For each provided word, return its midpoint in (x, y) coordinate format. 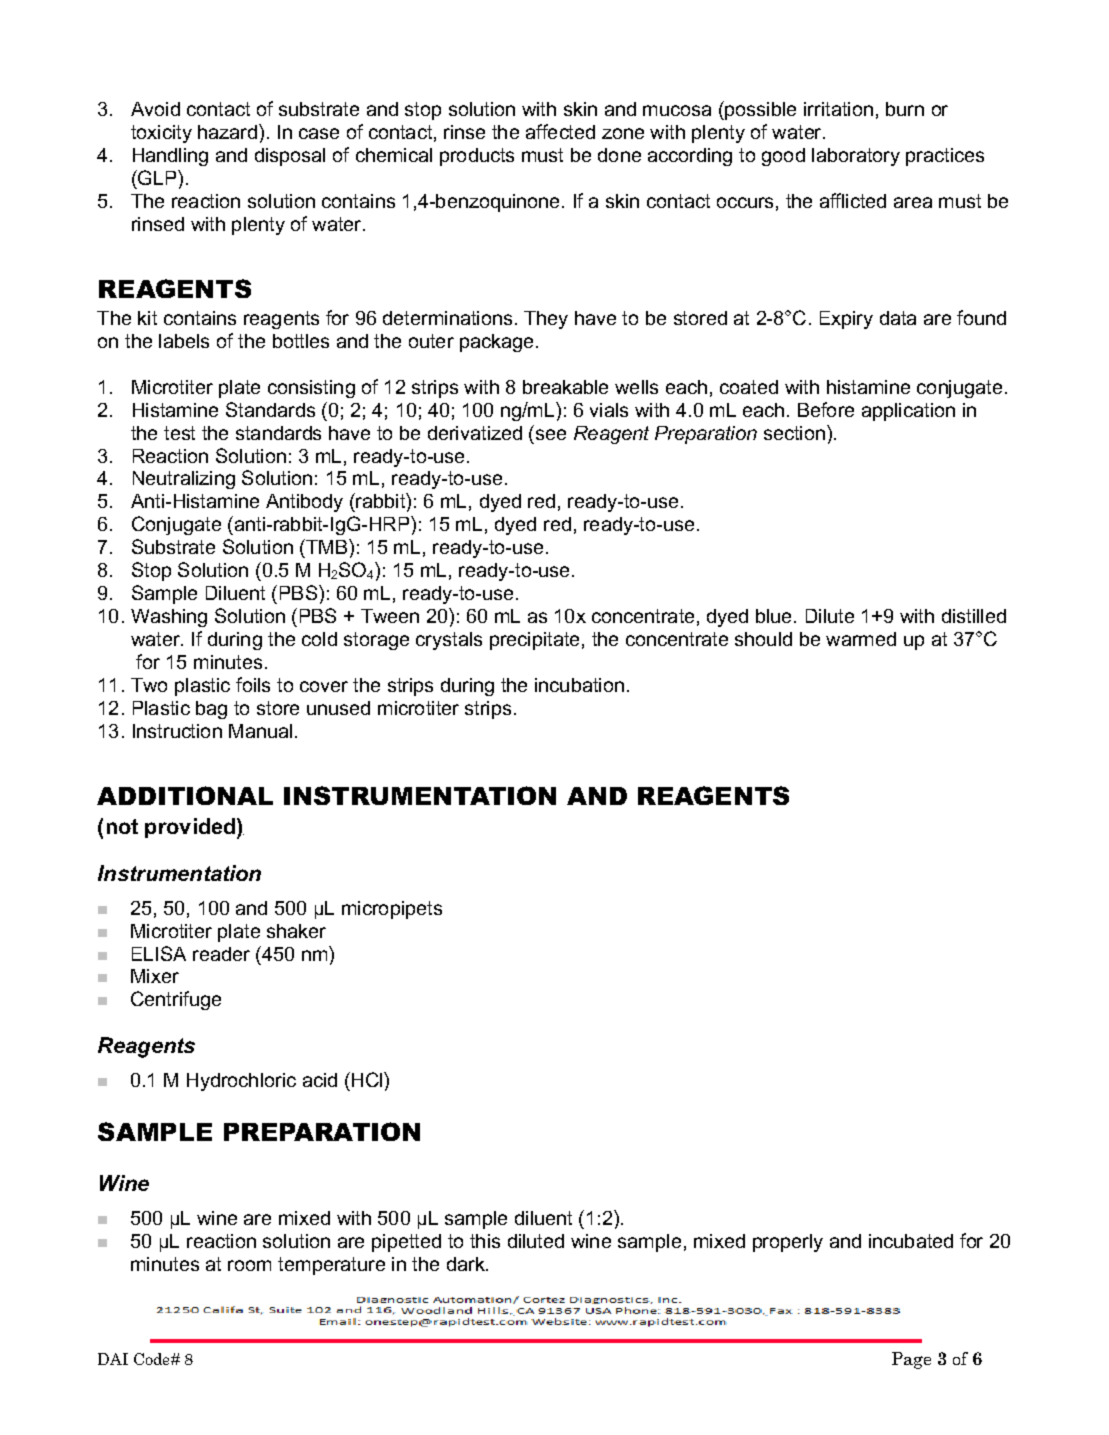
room (249, 1265)
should (763, 639)
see (551, 434)
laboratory (856, 157)
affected (560, 131)
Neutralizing (184, 480)
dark (467, 1264)
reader (221, 954)
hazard (229, 131)
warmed (861, 639)
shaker (296, 931)
